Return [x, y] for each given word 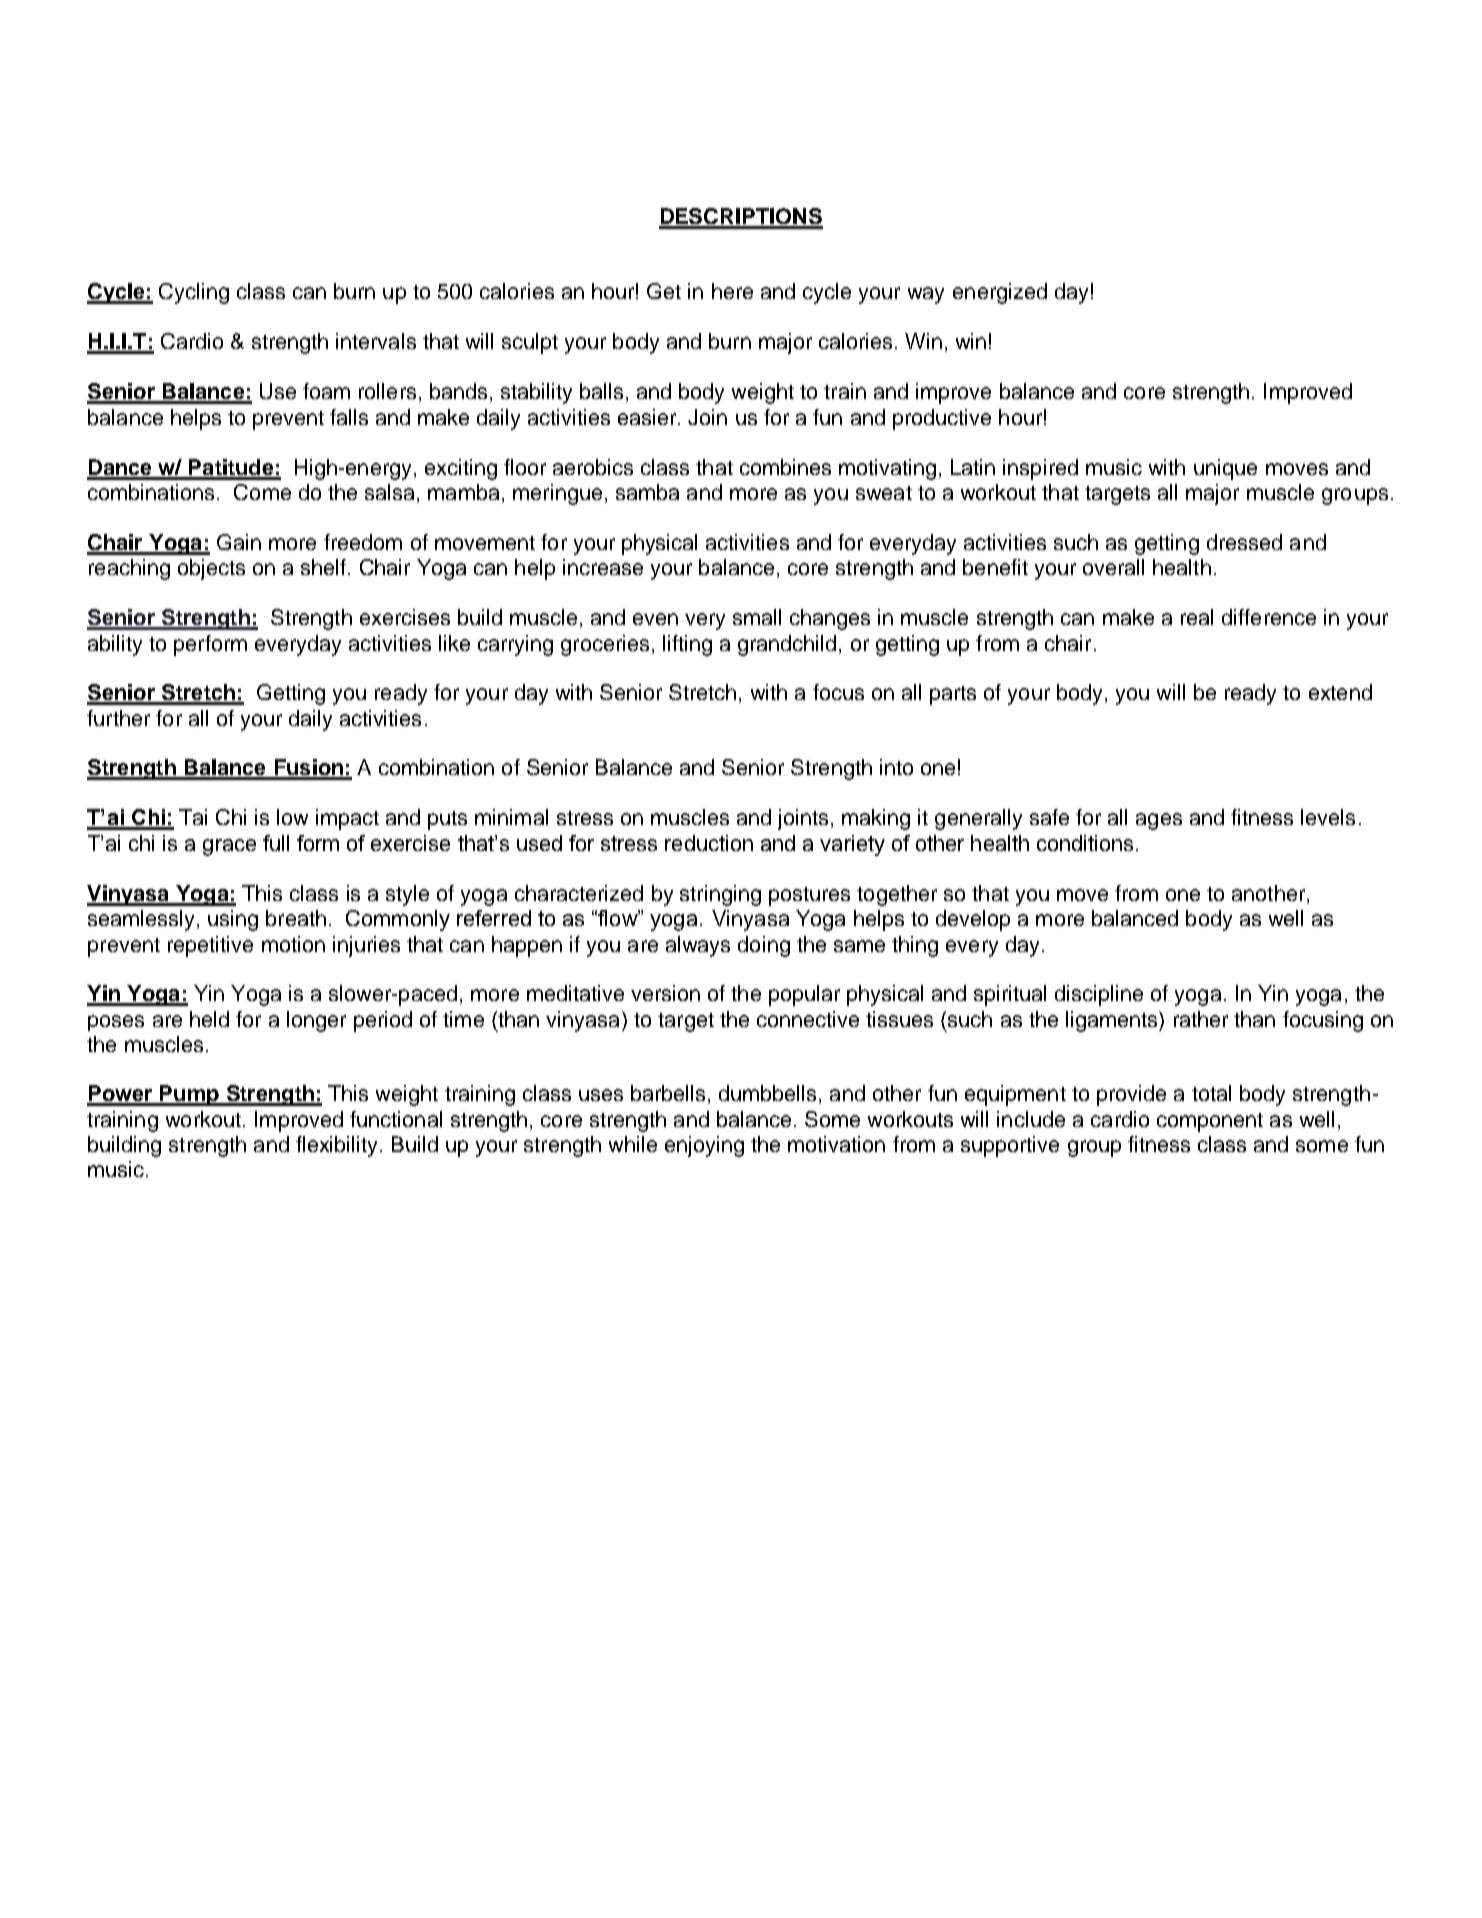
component [1210, 1122]
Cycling [194, 293]
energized [1000, 293]
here [732, 291]
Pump [189, 1095]
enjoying [704, 1146]
